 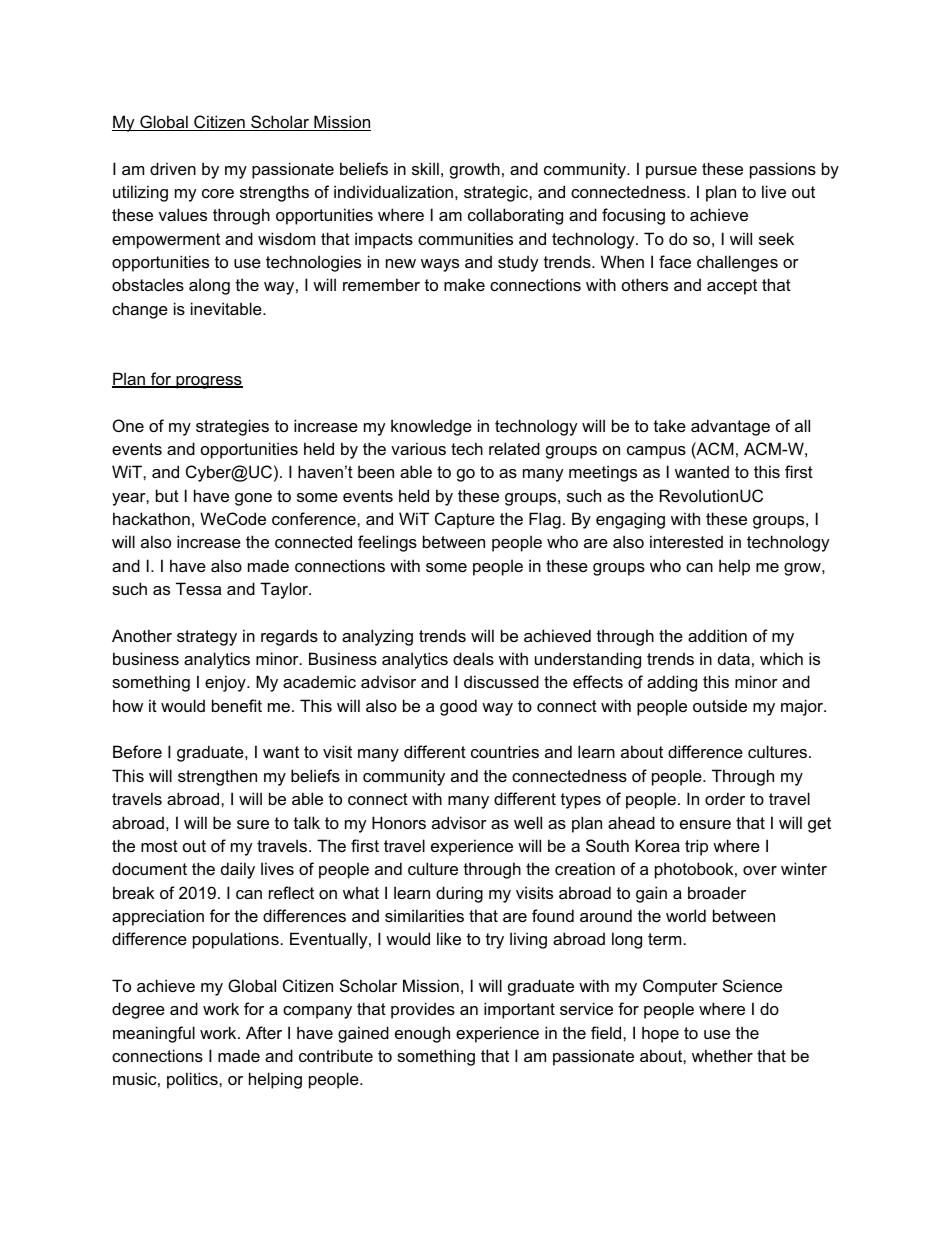 I want to click on passions, so click(x=783, y=170).
